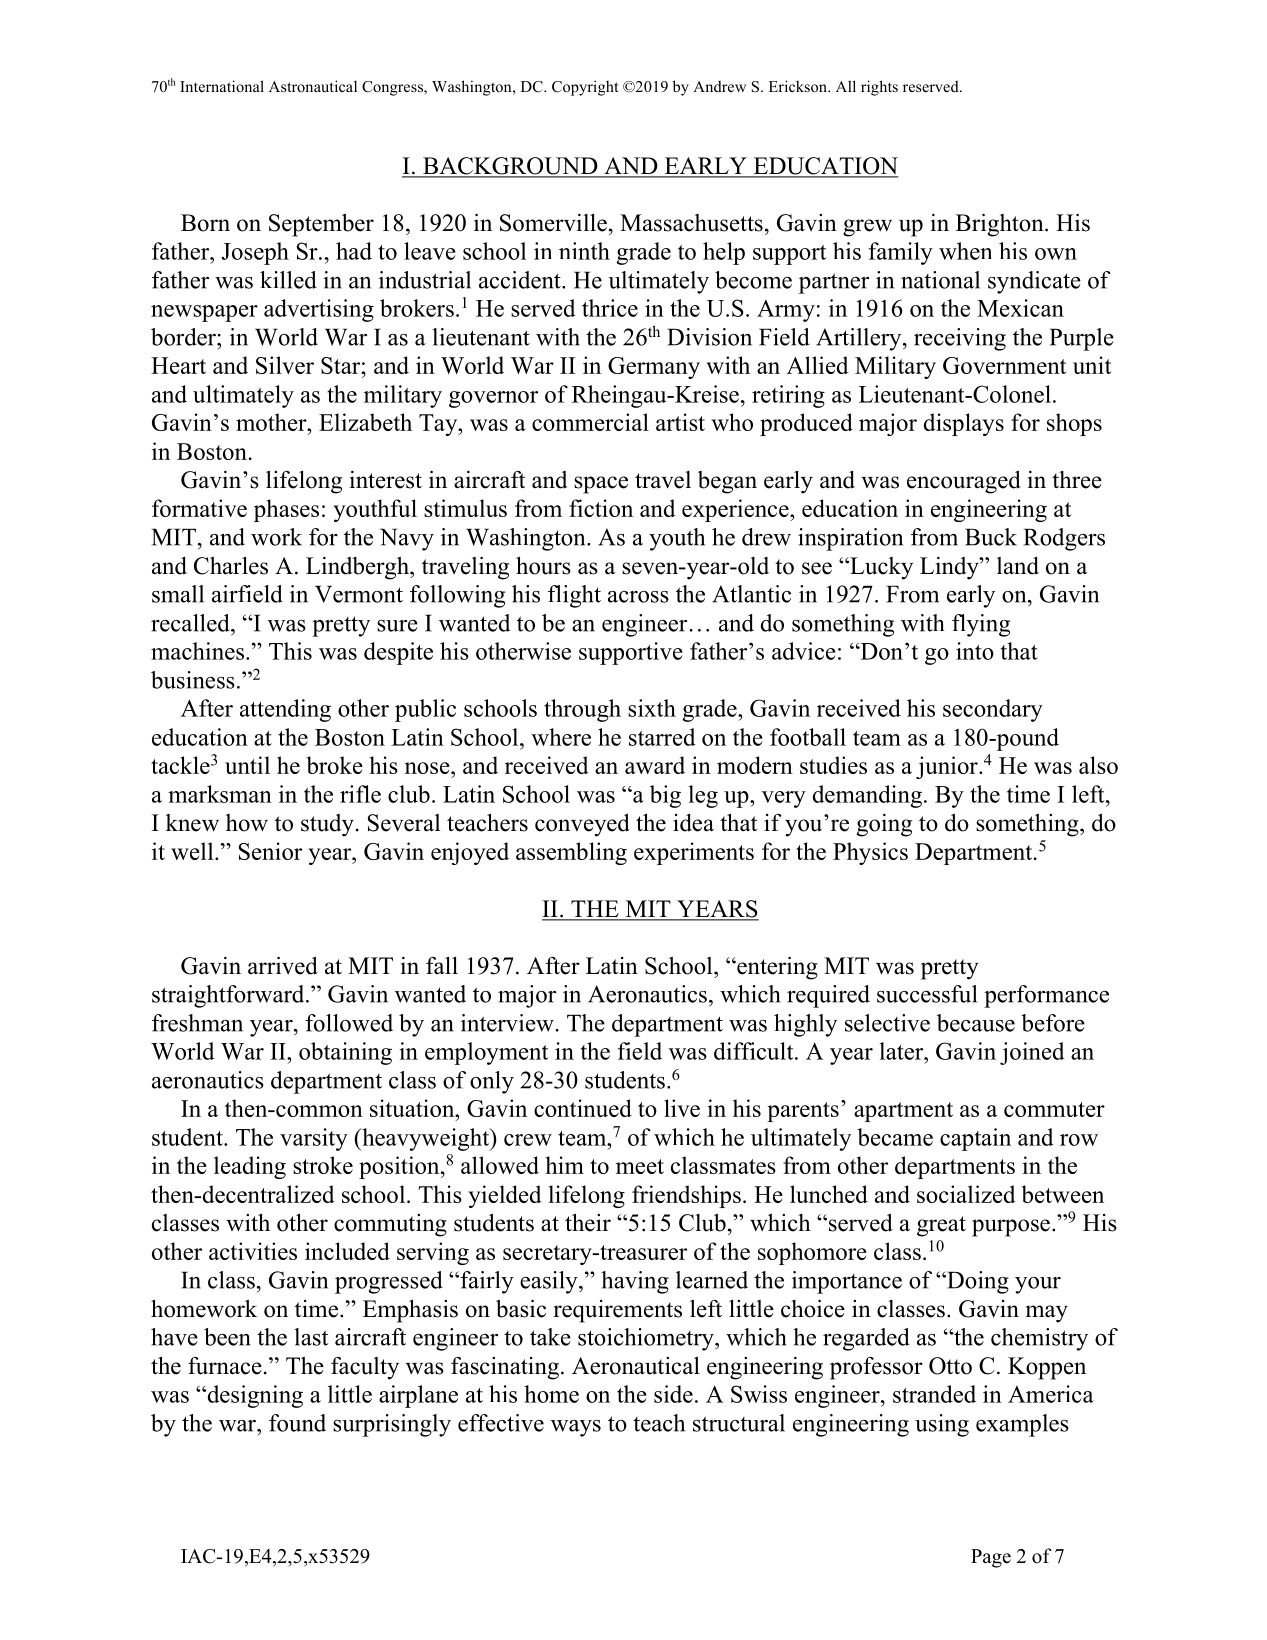 This page has width=1267, height=1640. What do you see at coordinates (313, 86) in the page?
I see `Astronautical` at bounding box center [313, 86].
